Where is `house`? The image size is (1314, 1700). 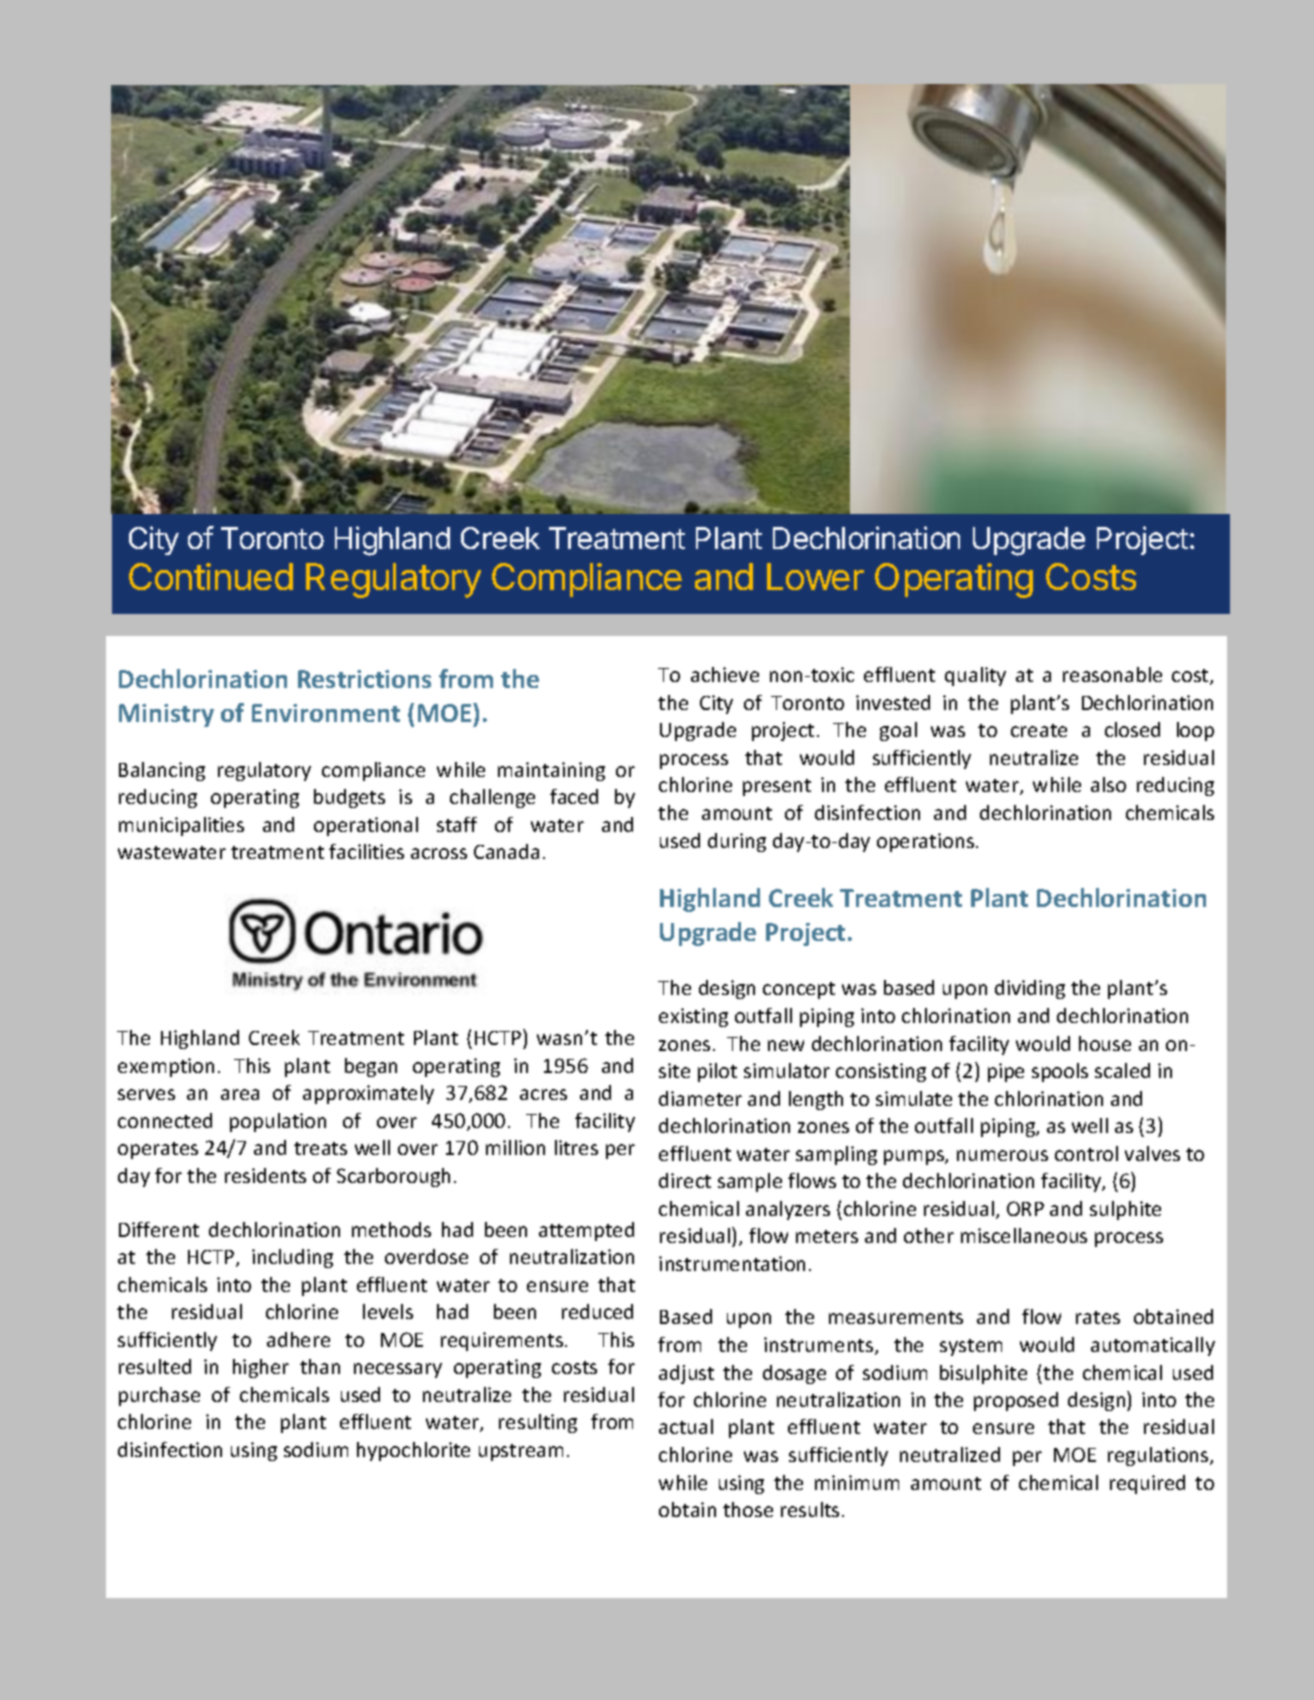
house is located at coordinates (1105, 1043).
